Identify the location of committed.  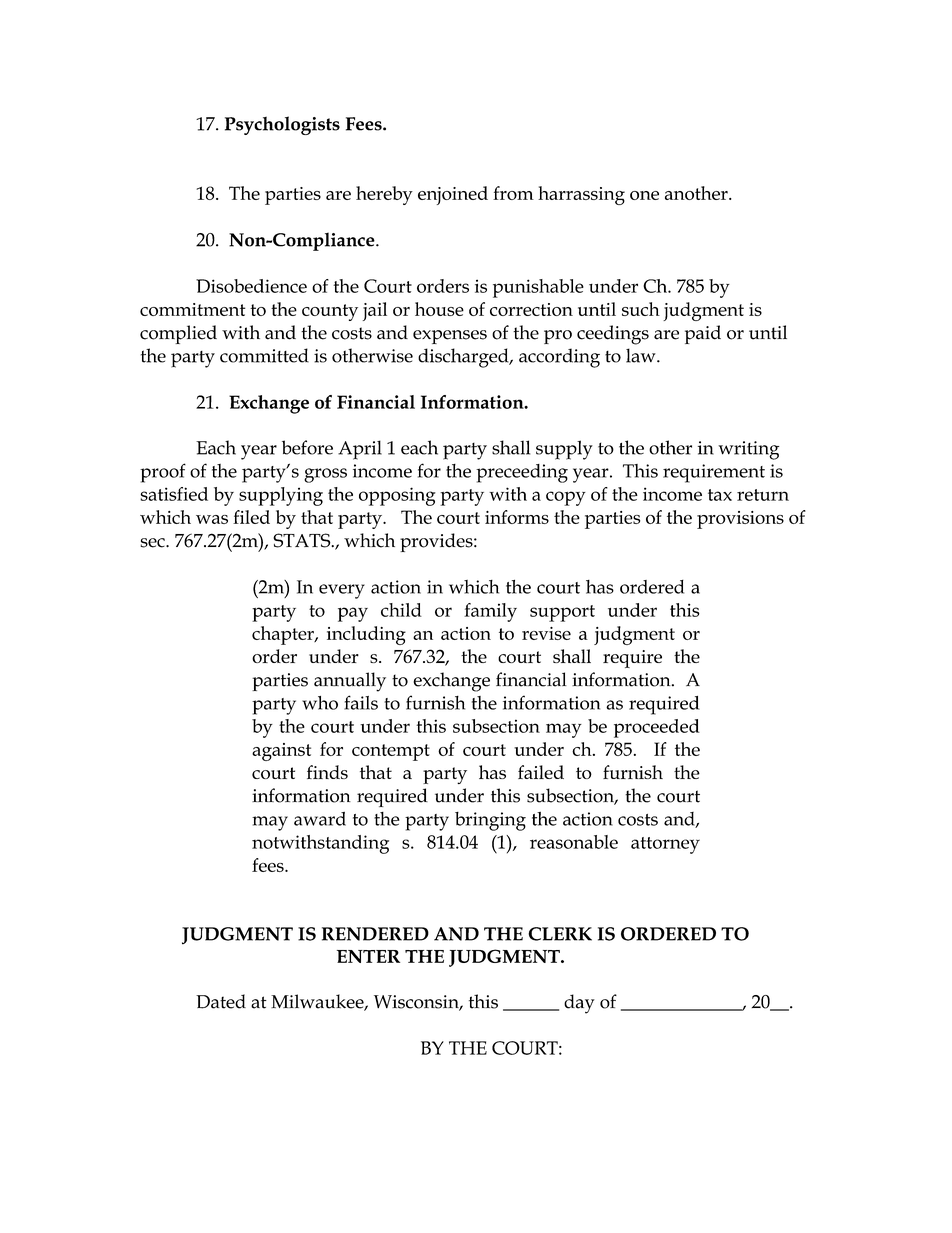
(264, 355).
